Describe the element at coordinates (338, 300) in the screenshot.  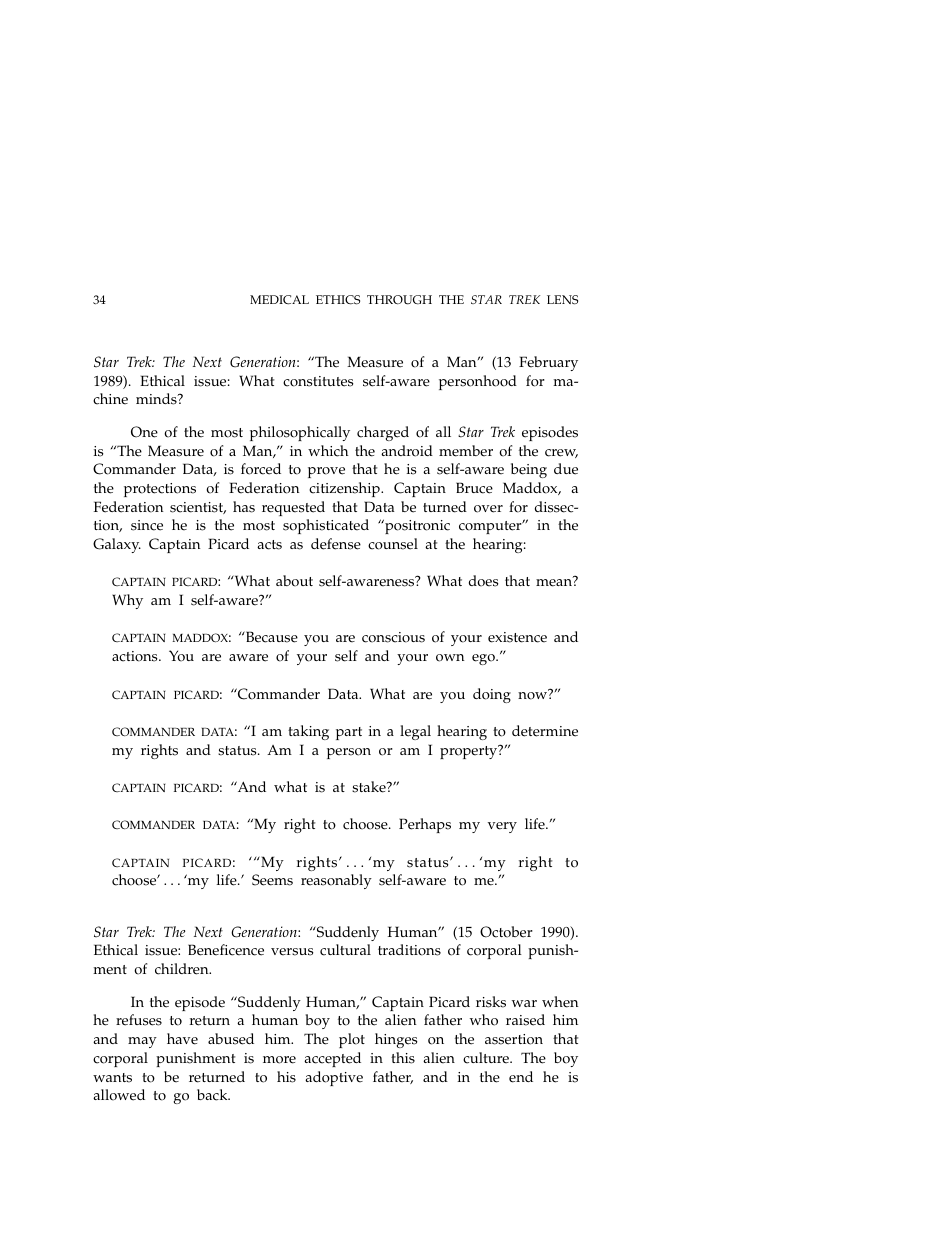
I see `ETHICS` at that location.
